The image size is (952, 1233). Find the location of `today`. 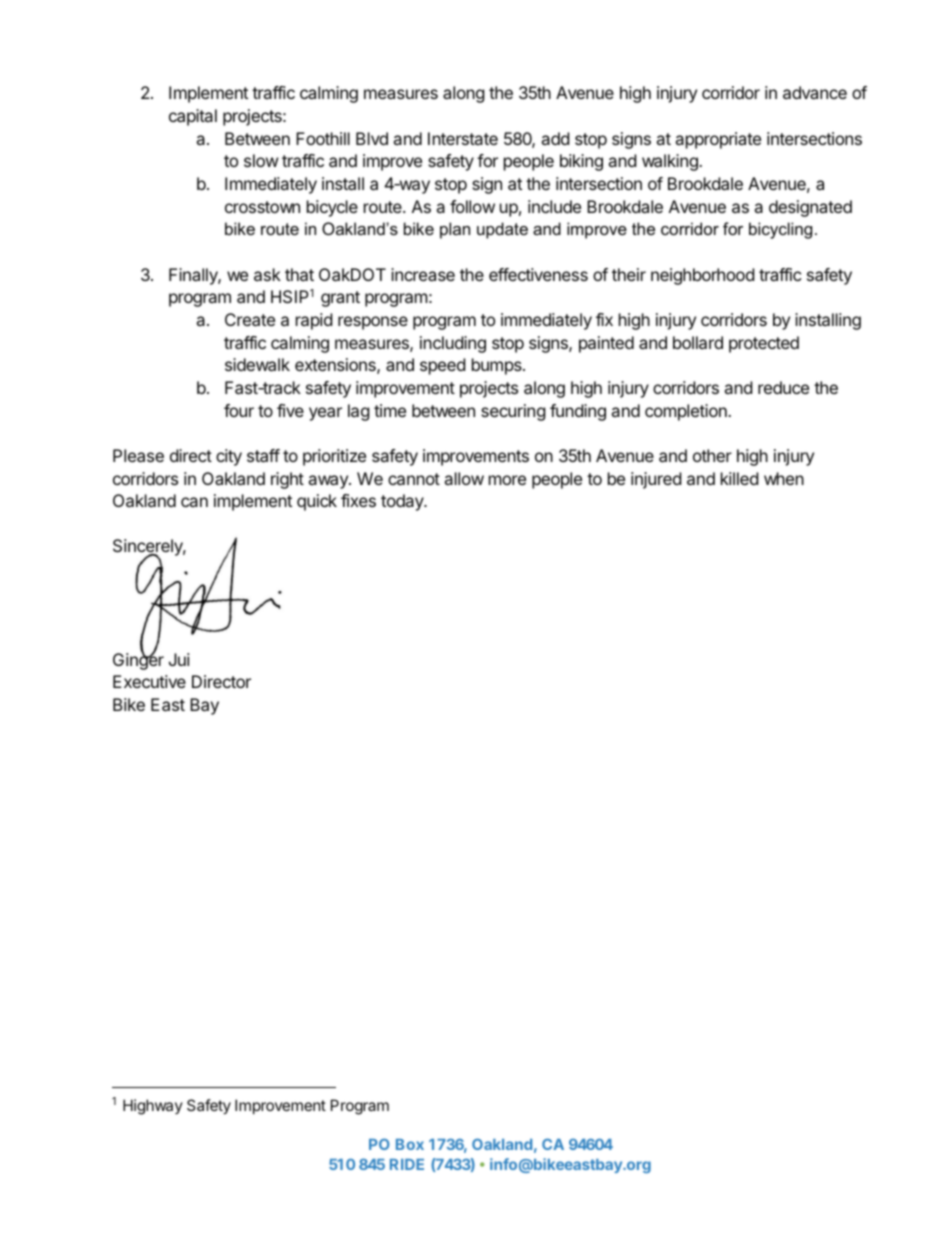

today is located at coordinates (403, 502).
